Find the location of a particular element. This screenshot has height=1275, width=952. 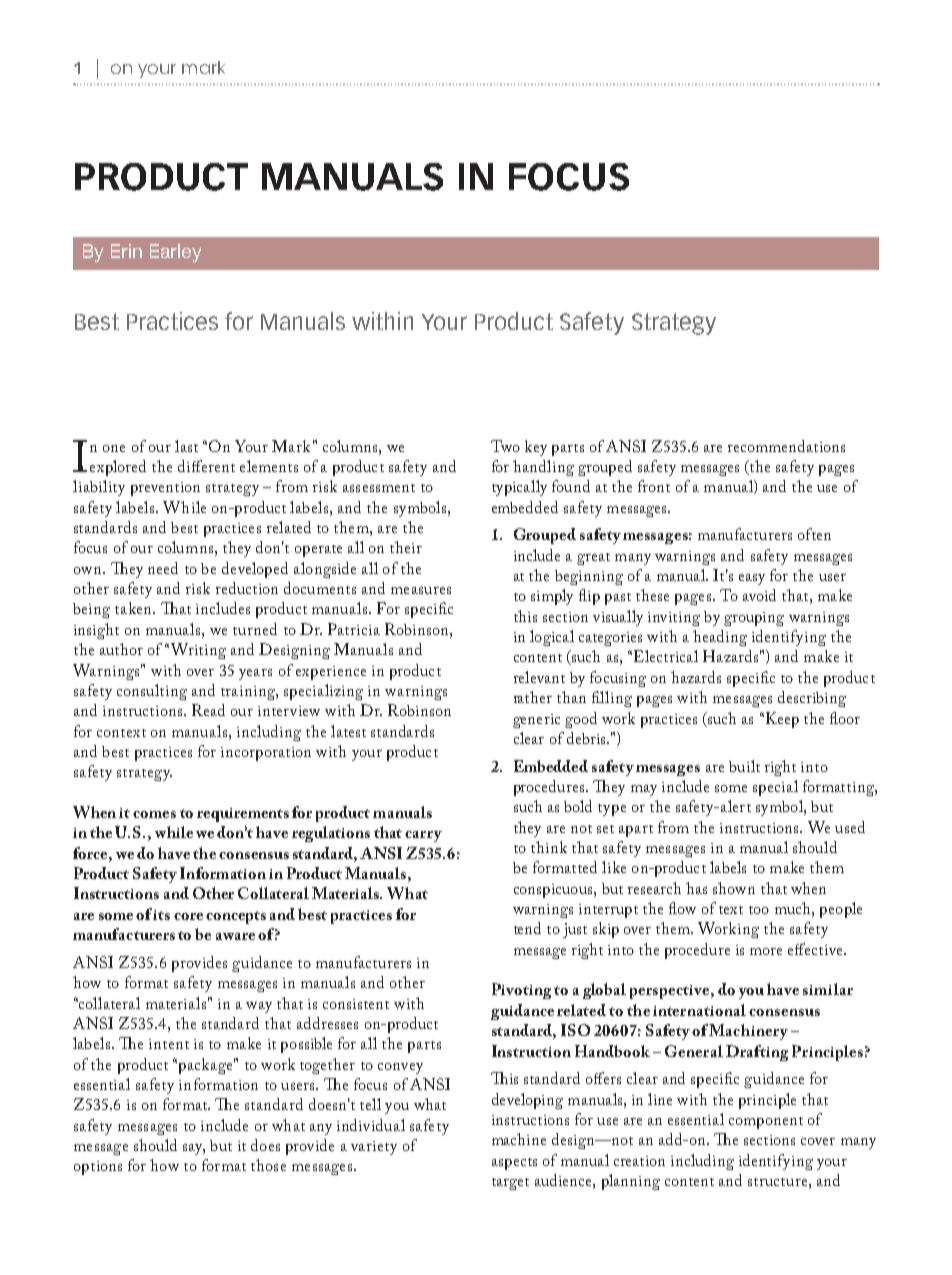

recommendations is located at coordinates (786, 446).
